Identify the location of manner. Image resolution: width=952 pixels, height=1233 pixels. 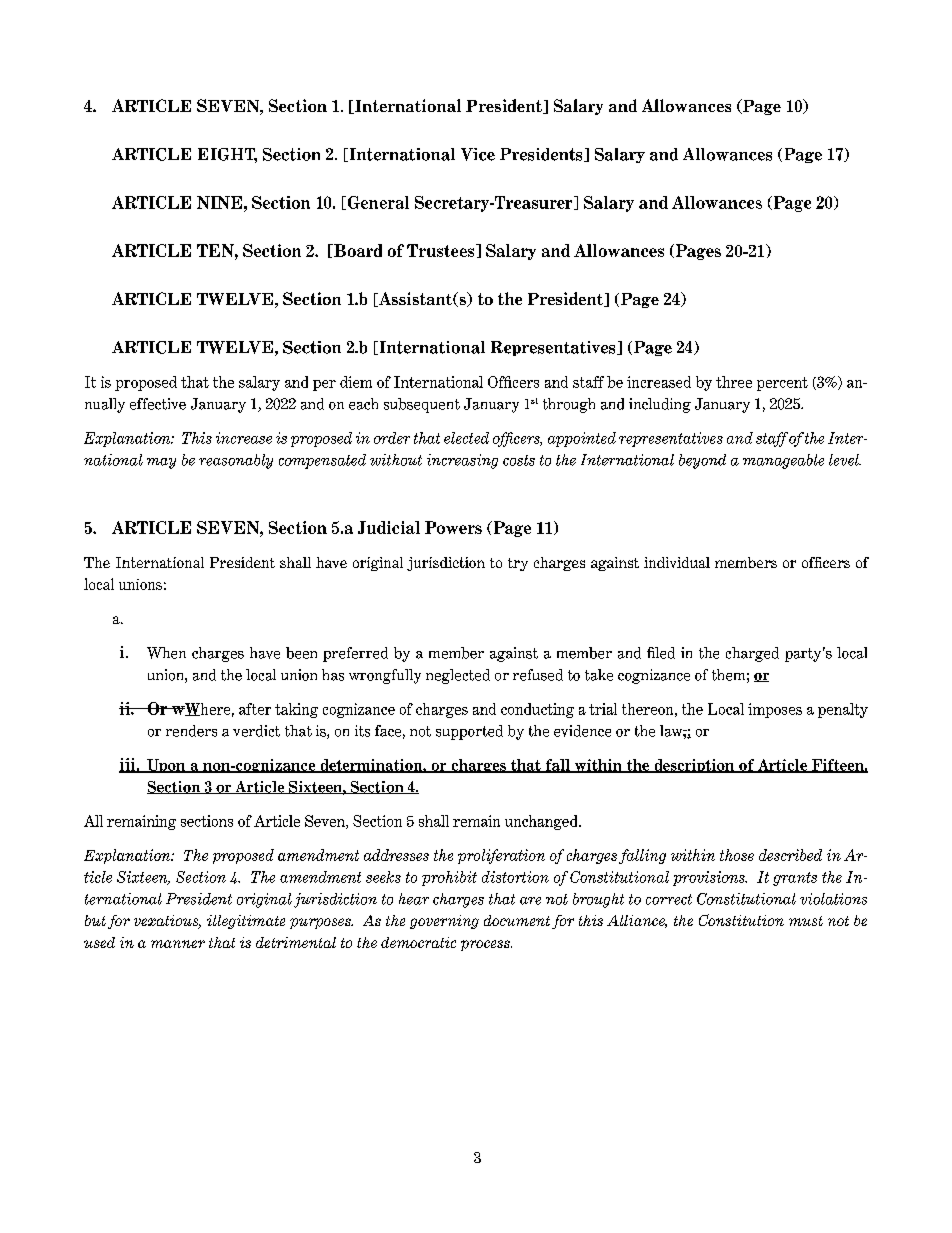
(178, 944).
